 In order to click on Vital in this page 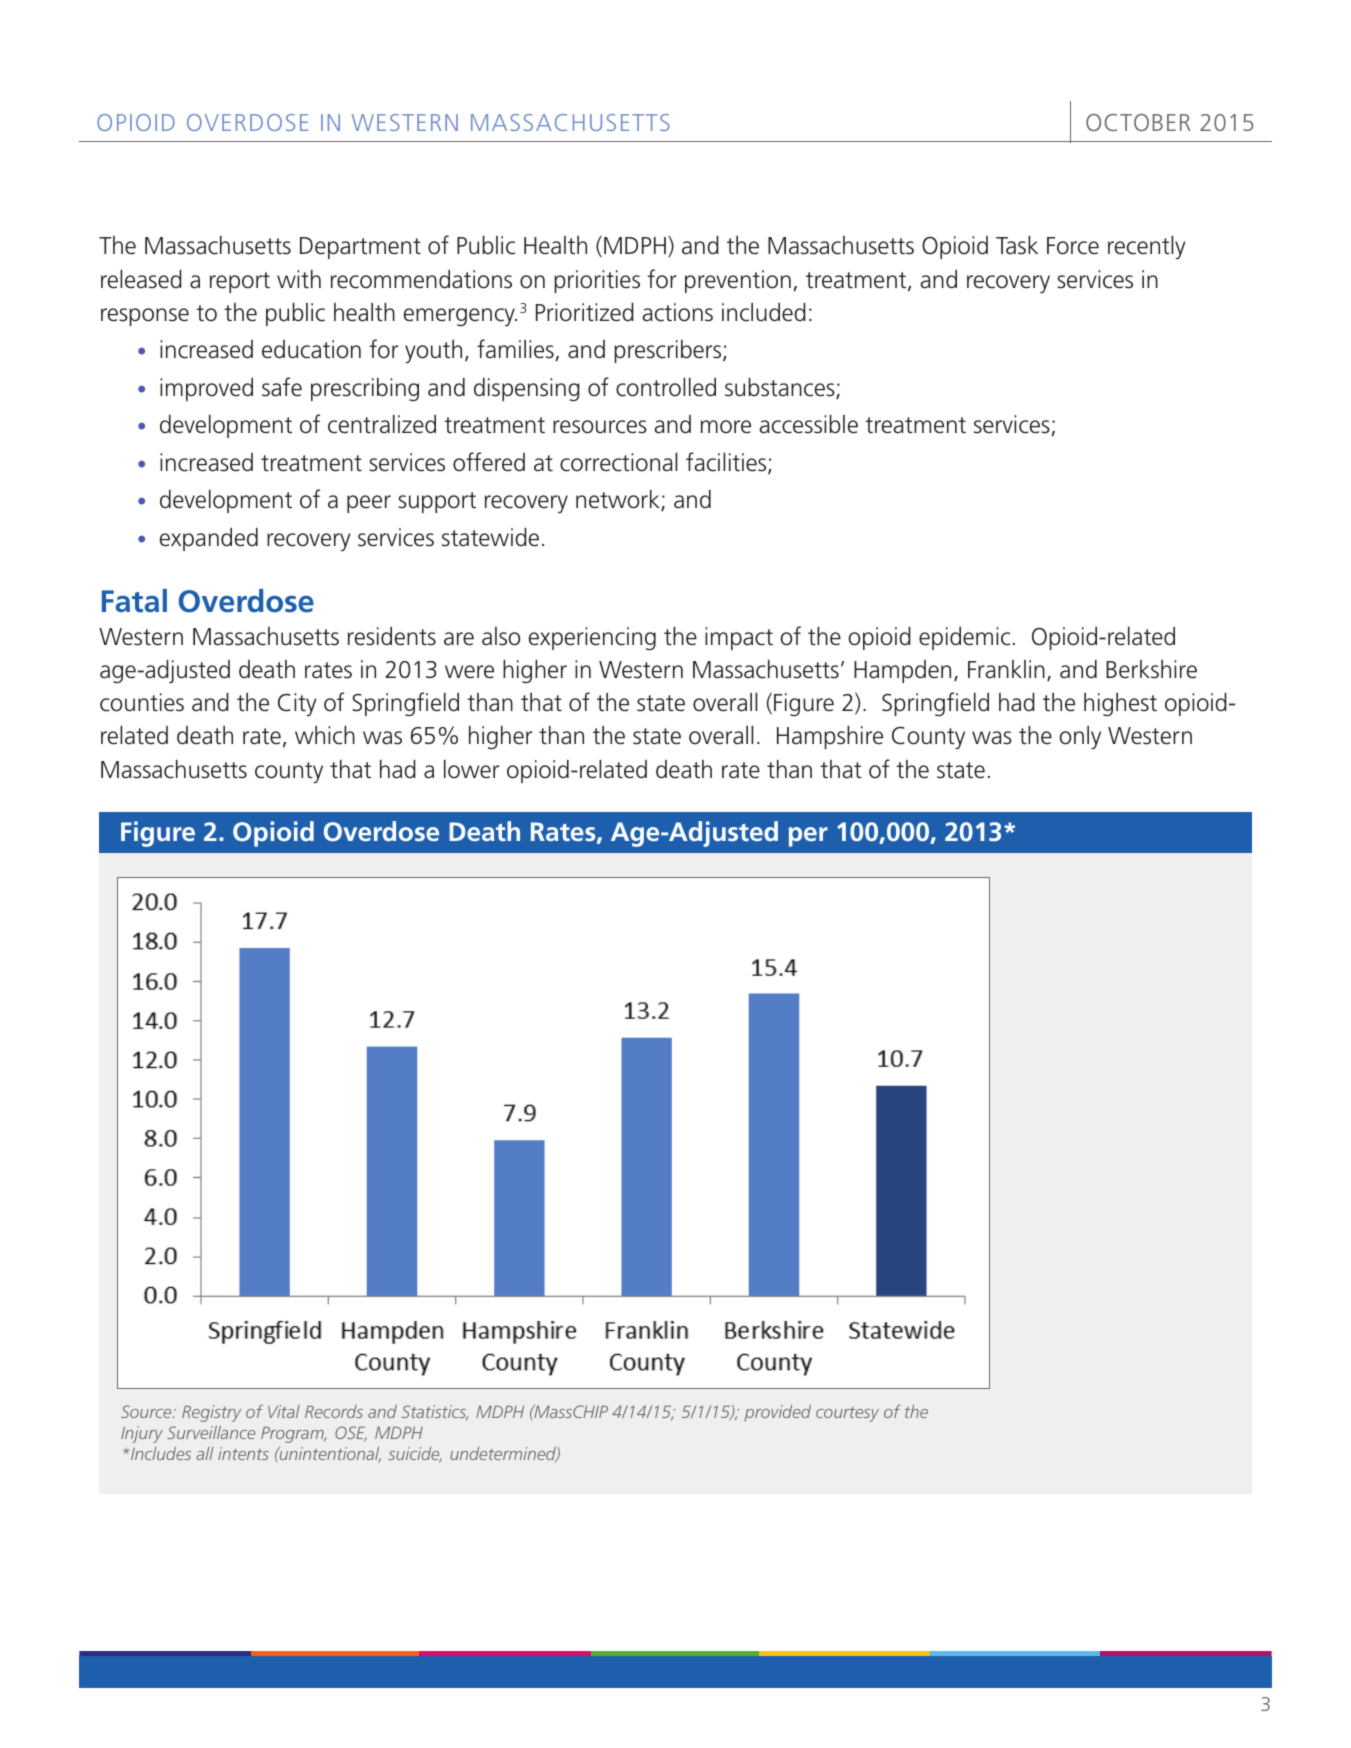, I will do `click(284, 1411)`.
